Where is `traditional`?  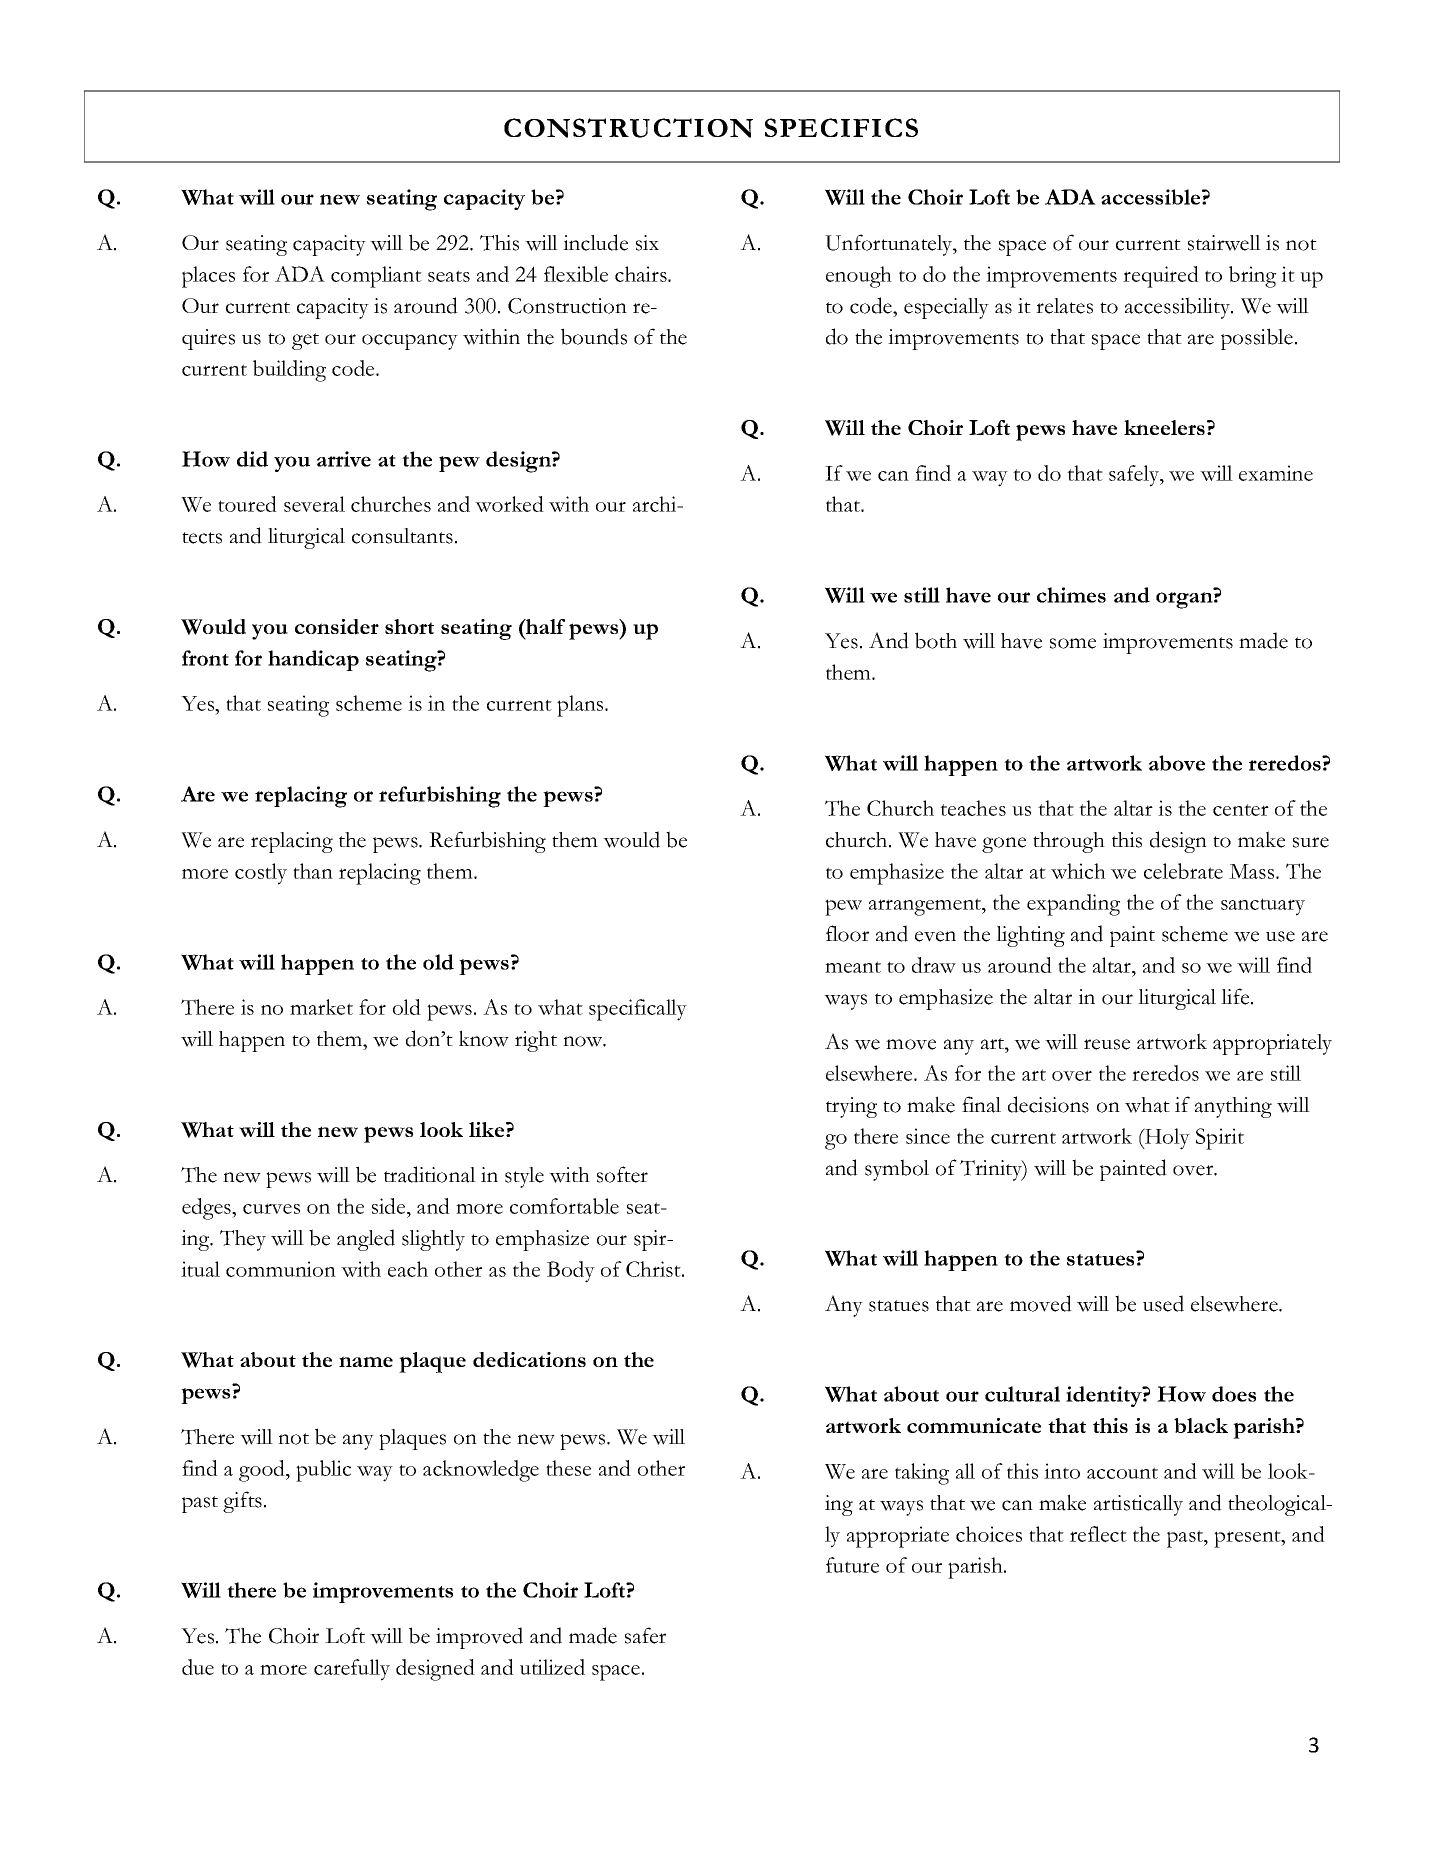 traditional is located at coordinates (430, 1174).
